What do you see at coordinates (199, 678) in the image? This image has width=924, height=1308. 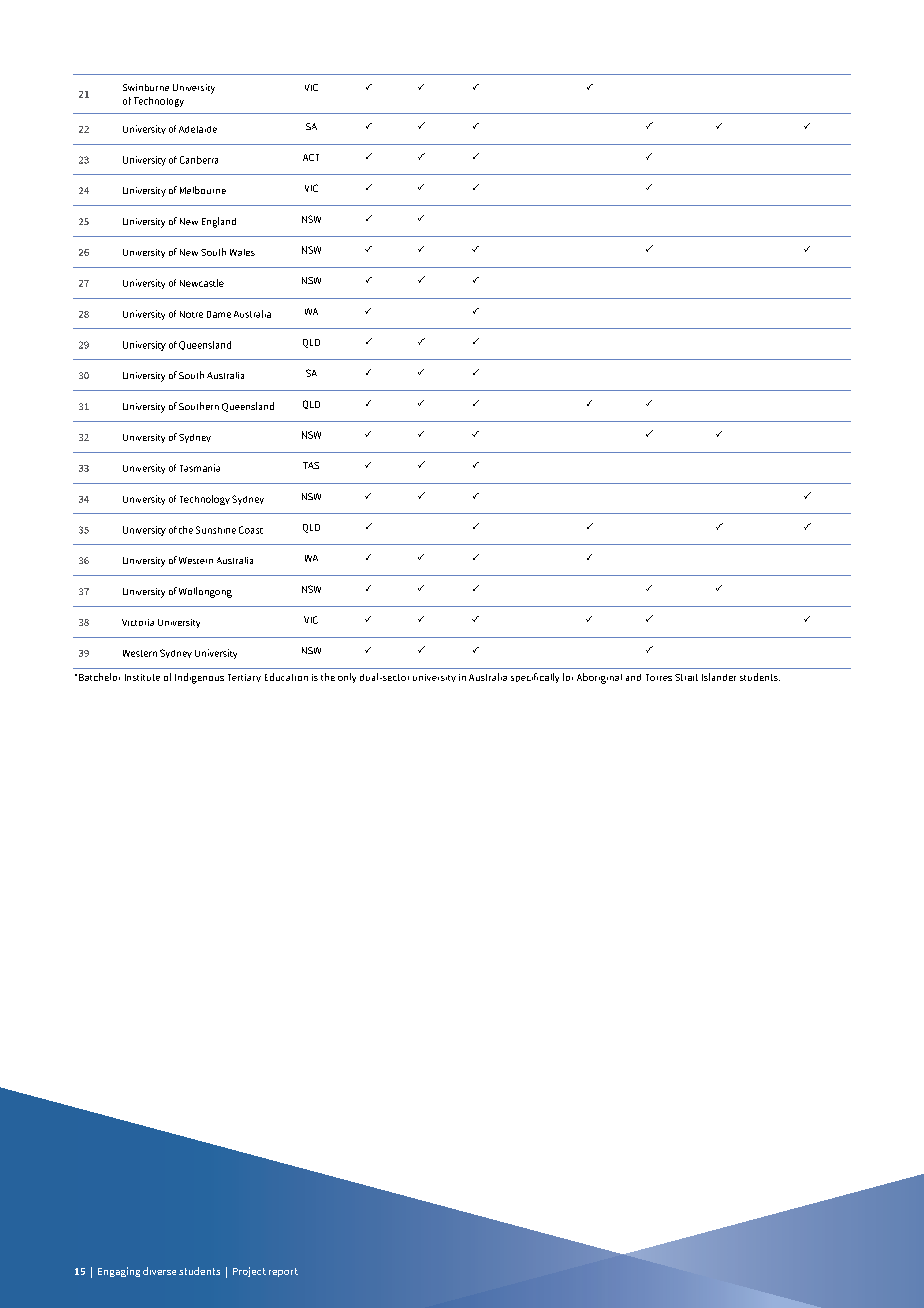 I see `Indigenous` at bounding box center [199, 678].
